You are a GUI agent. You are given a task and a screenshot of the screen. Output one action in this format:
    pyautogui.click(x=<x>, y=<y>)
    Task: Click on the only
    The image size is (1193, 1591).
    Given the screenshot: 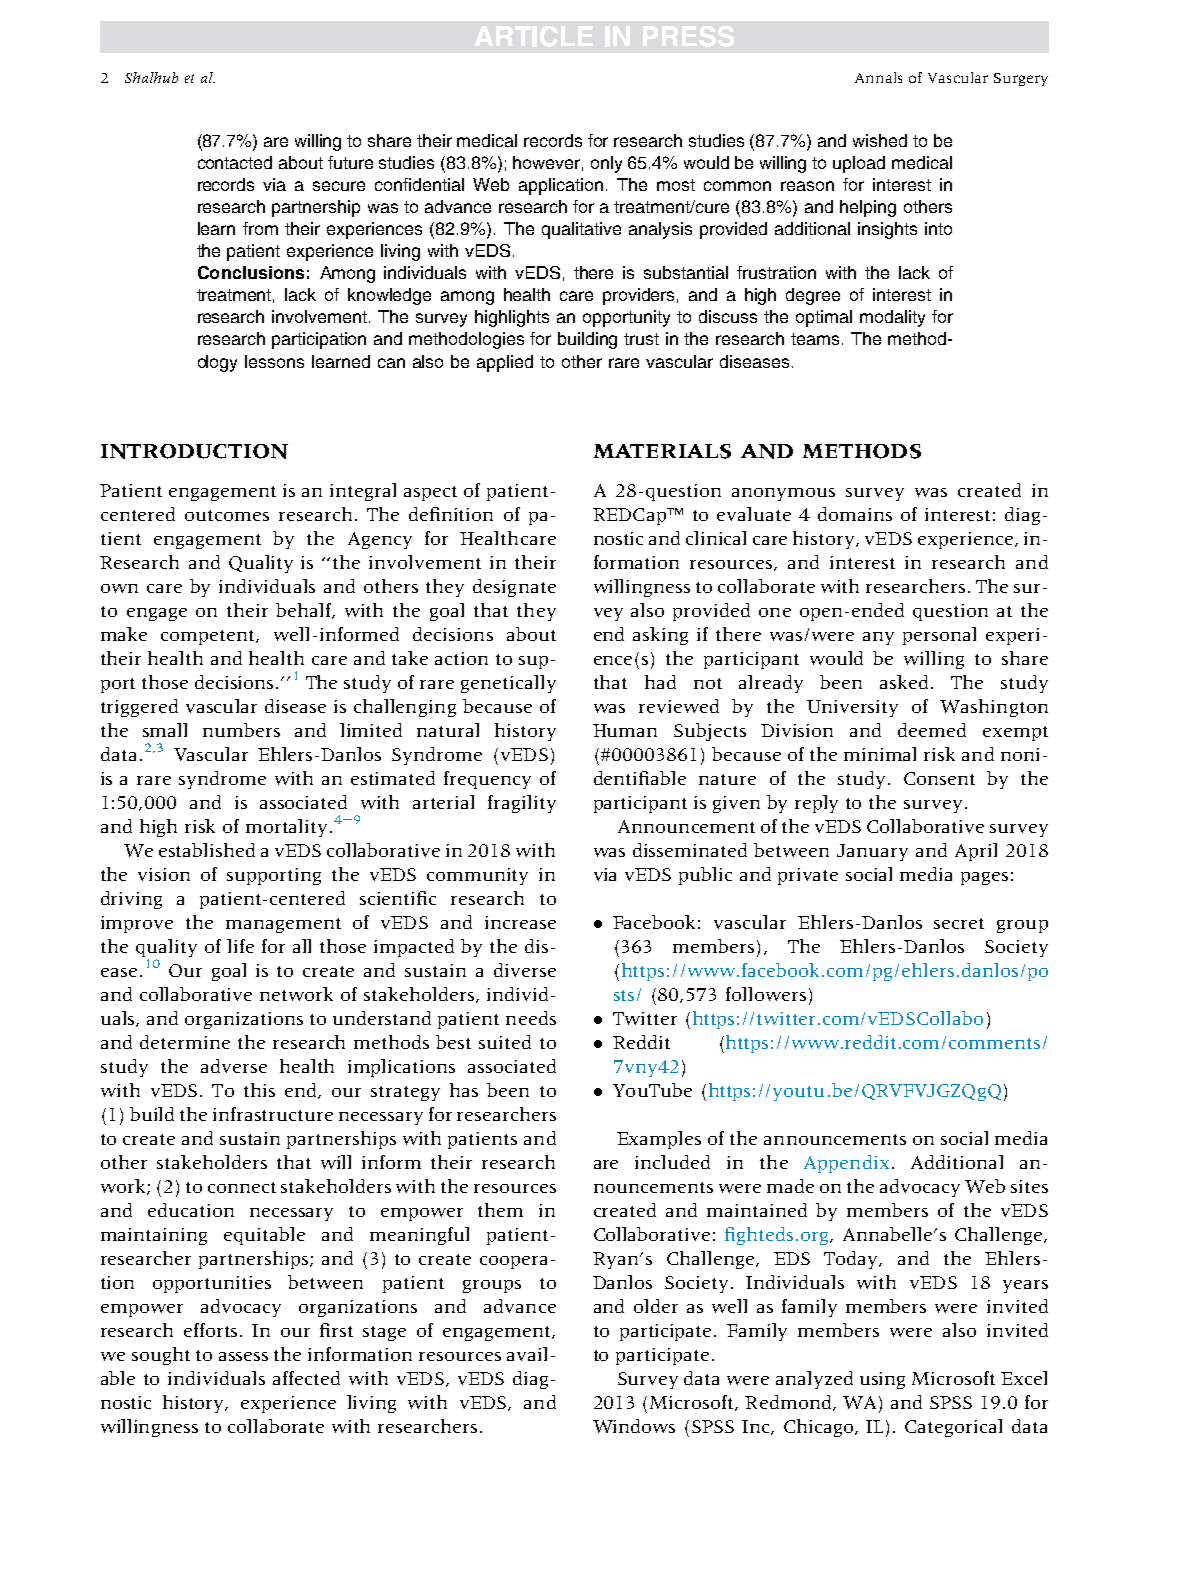 What is the action you would take?
    pyautogui.click(x=606, y=164)
